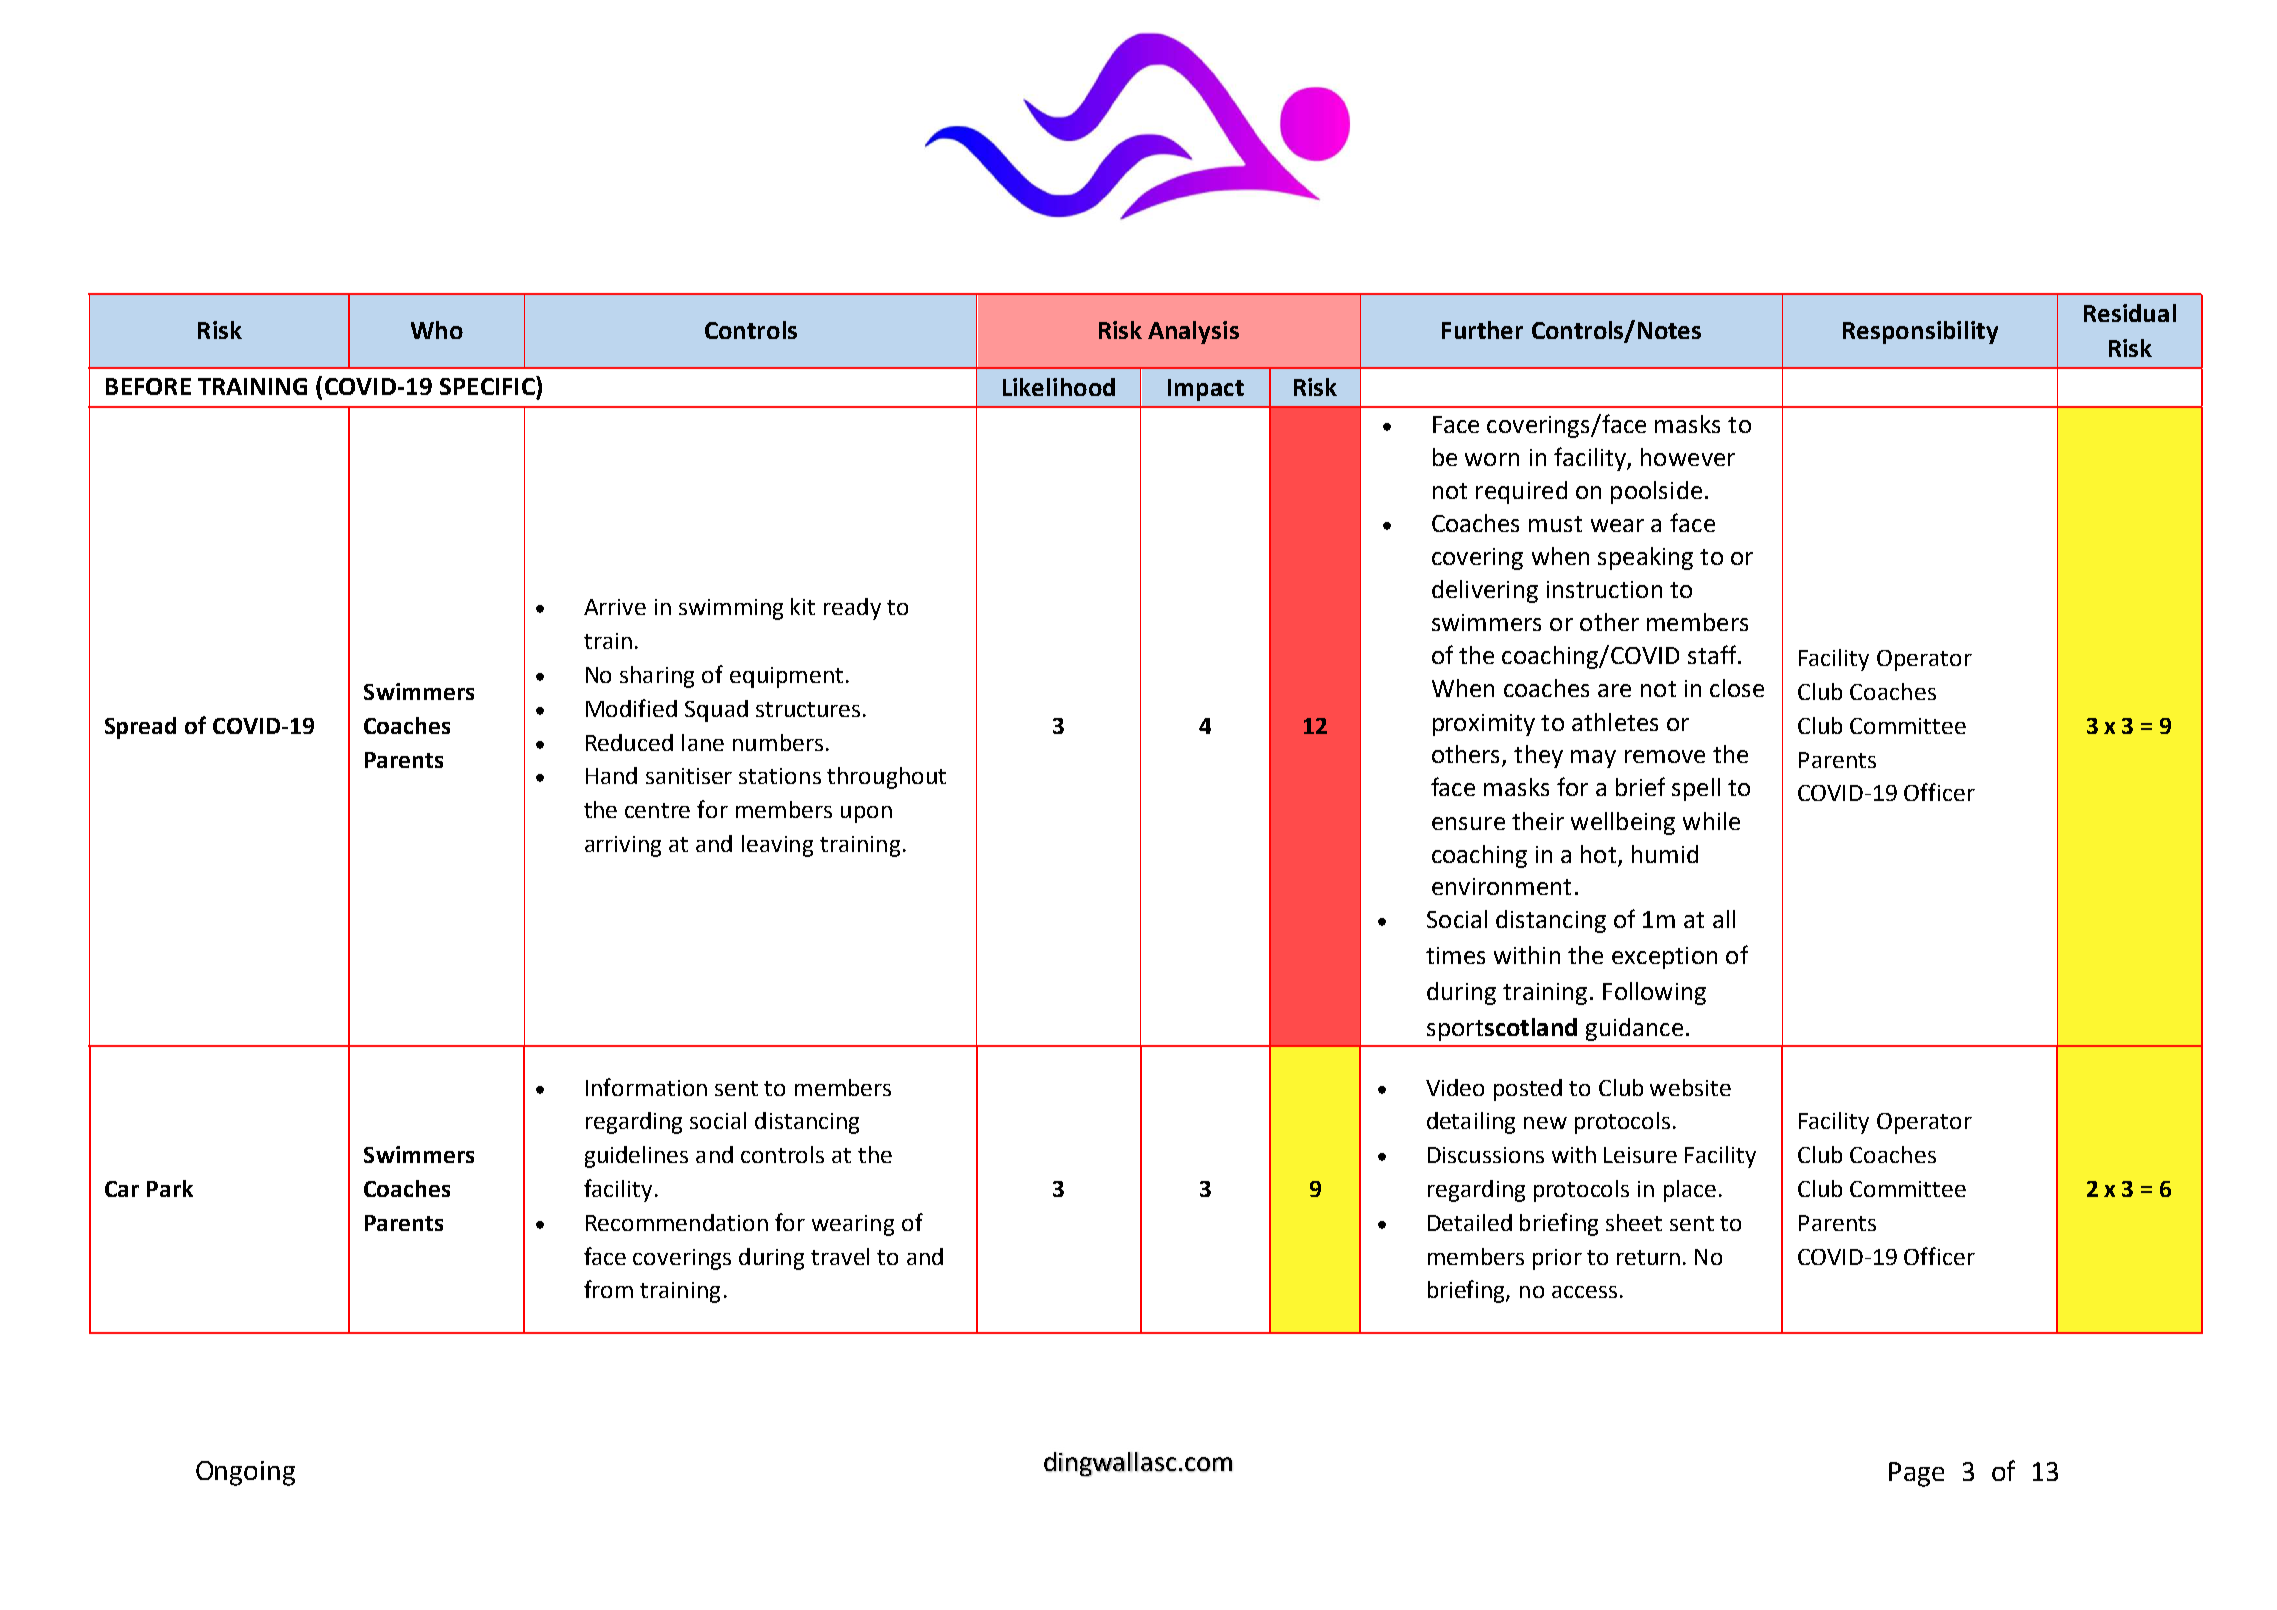 The width and height of the image is (2277, 1610). Describe the element at coordinates (623, 846) in the image. I see `arriving` at that location.
